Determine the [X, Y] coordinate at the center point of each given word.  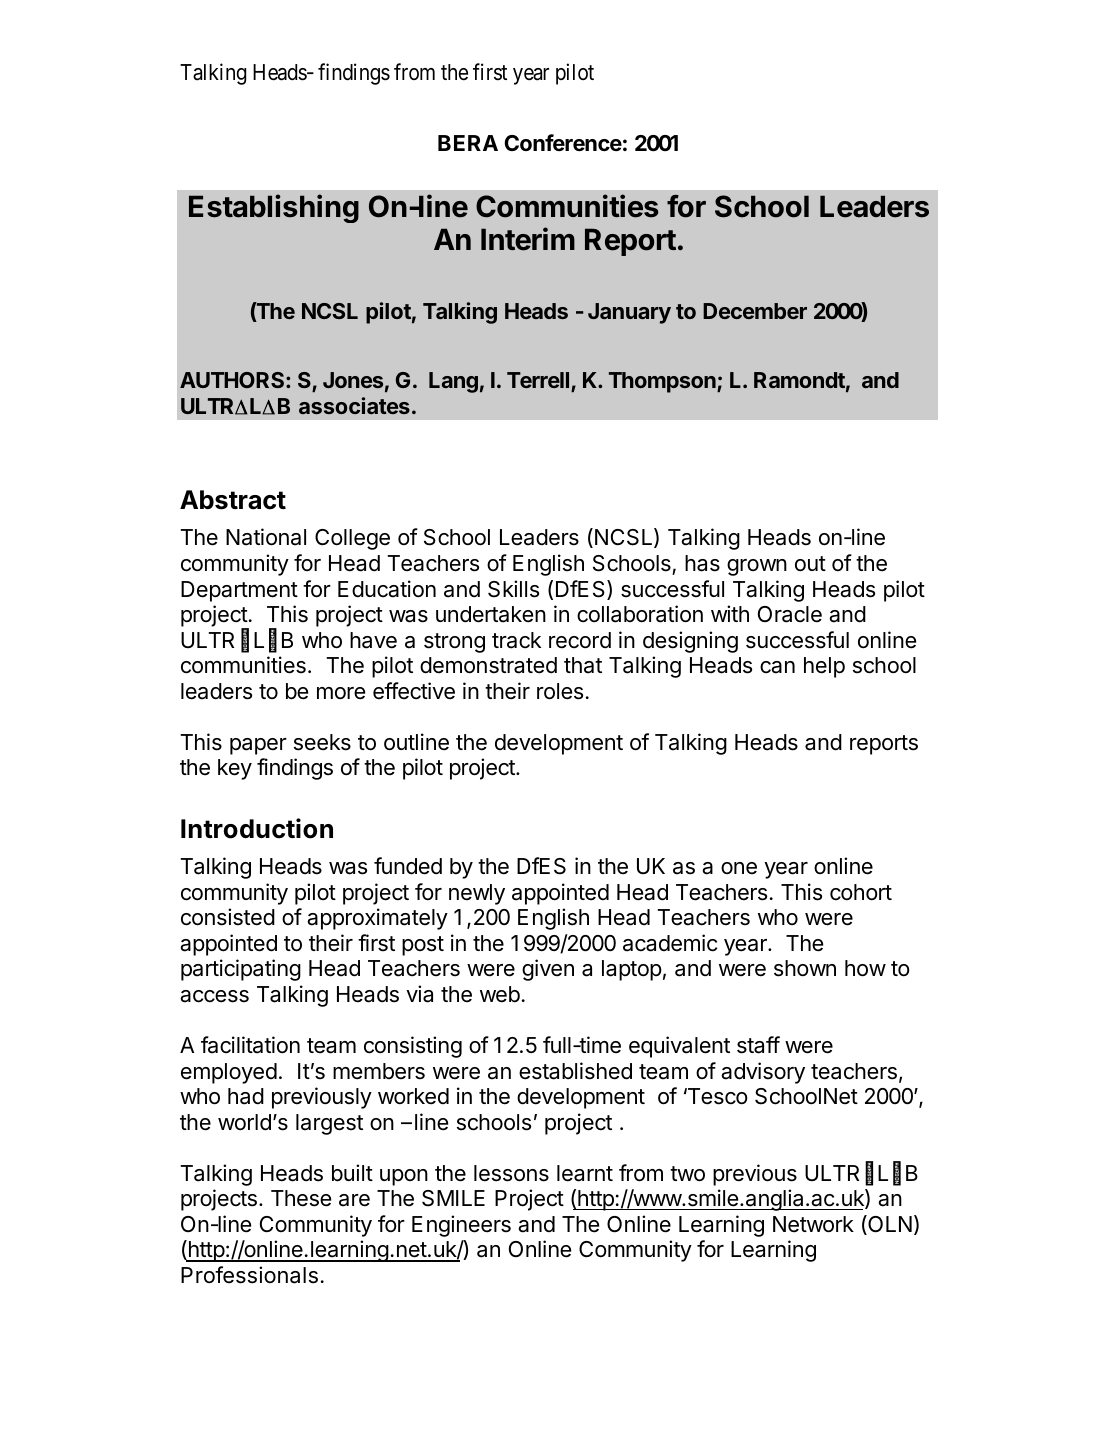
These [301, 1198]
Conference [563, 143]
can [777, 667]
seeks [322, 742]
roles [560, 691]
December [755, 311]
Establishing [274, 208]
